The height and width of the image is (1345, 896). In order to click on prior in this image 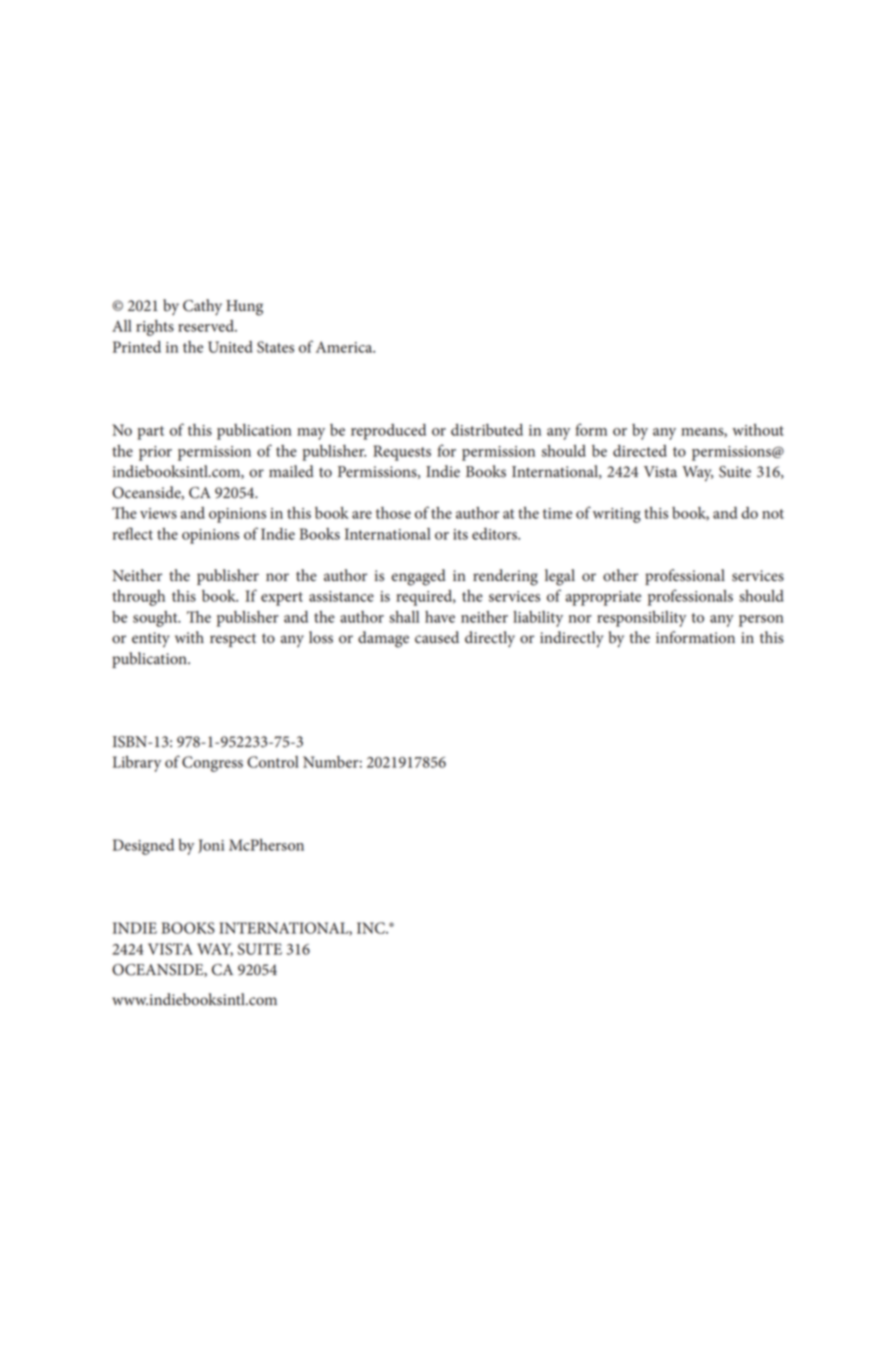, I will do `click(155, 453)`.
